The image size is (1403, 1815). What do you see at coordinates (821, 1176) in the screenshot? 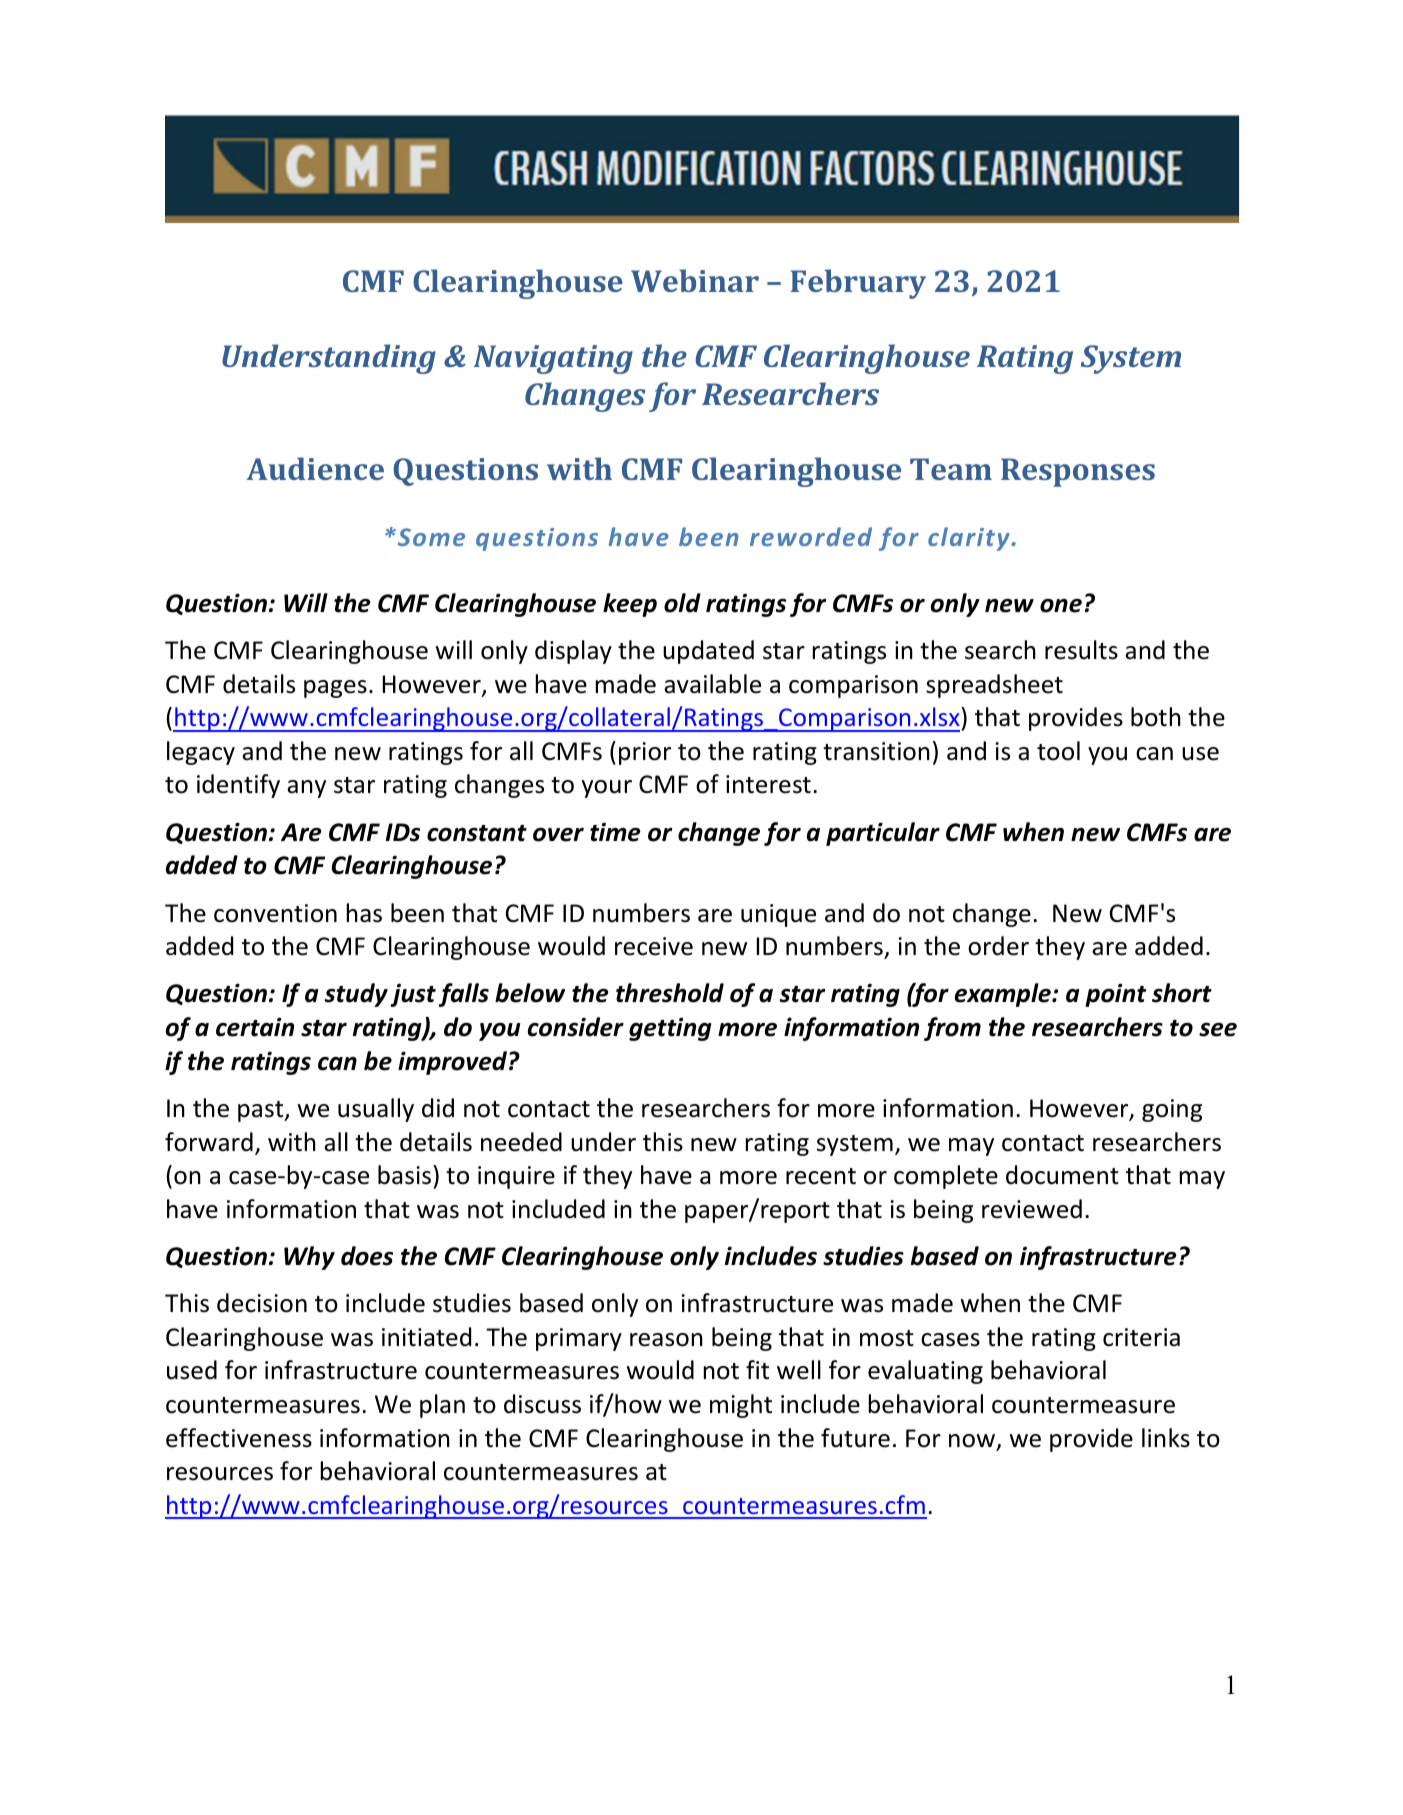
I see `recent` at bounding box center [821, 1176].
